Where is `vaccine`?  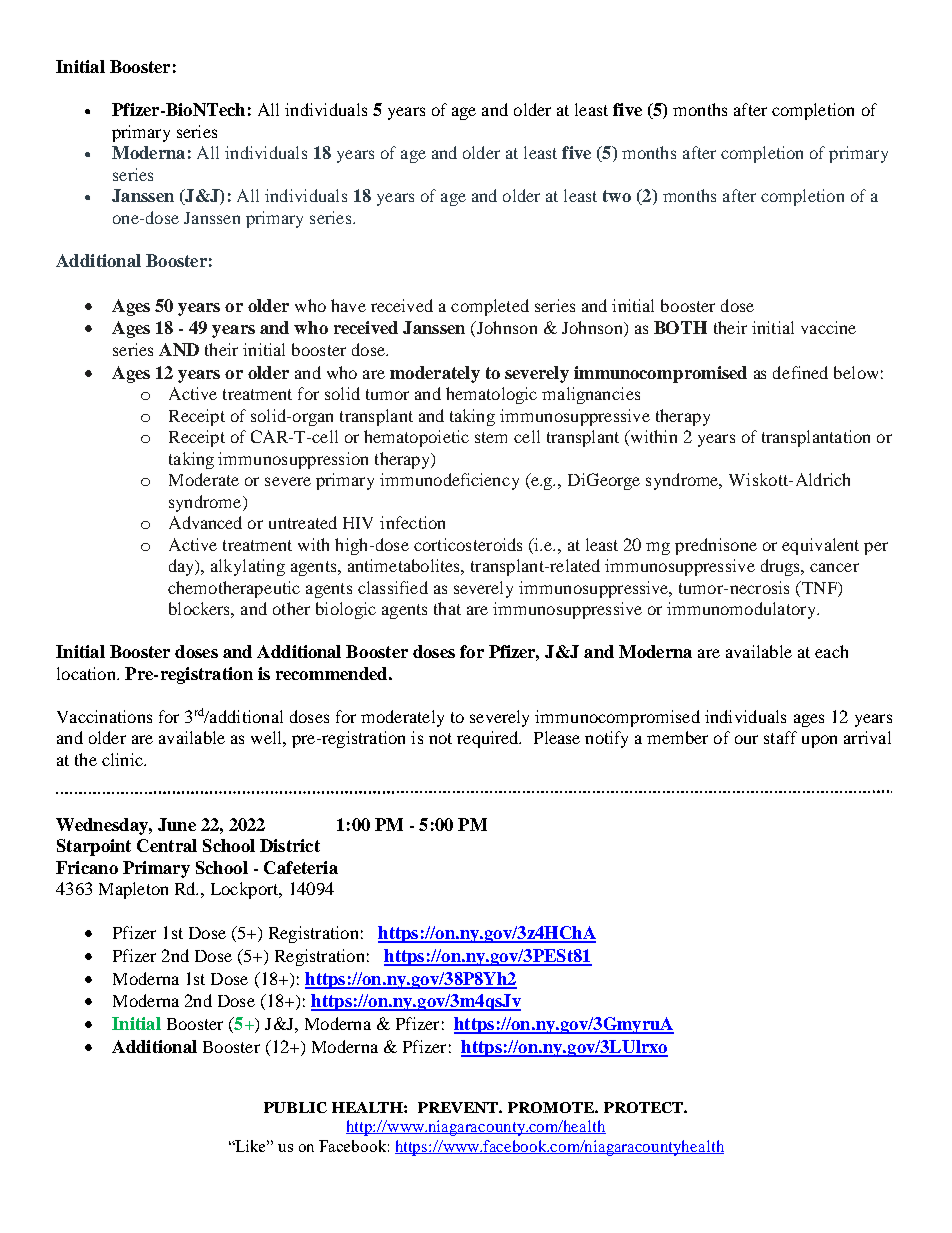 vaccine is located at coordinates (828, 327).
